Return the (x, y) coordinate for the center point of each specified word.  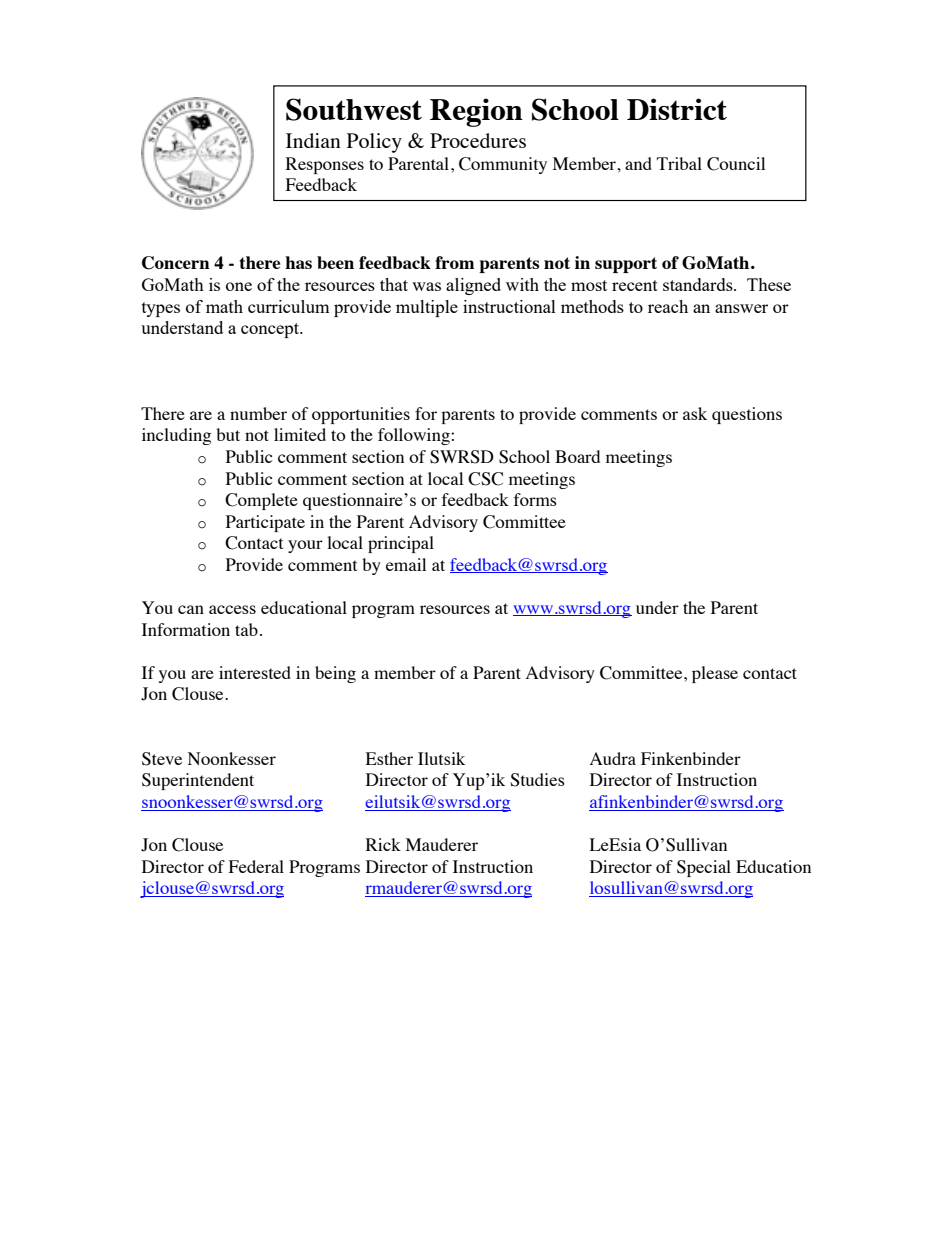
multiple (427, 308)
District (677, 109)
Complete (261, 501)
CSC (485, 479)
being (335, 674)
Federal (256, 866)
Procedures (478, 140)
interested (255, 672)
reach (668, 306)
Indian (313, 140)
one (239, 286)
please (715, 674)
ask (695, 413)
